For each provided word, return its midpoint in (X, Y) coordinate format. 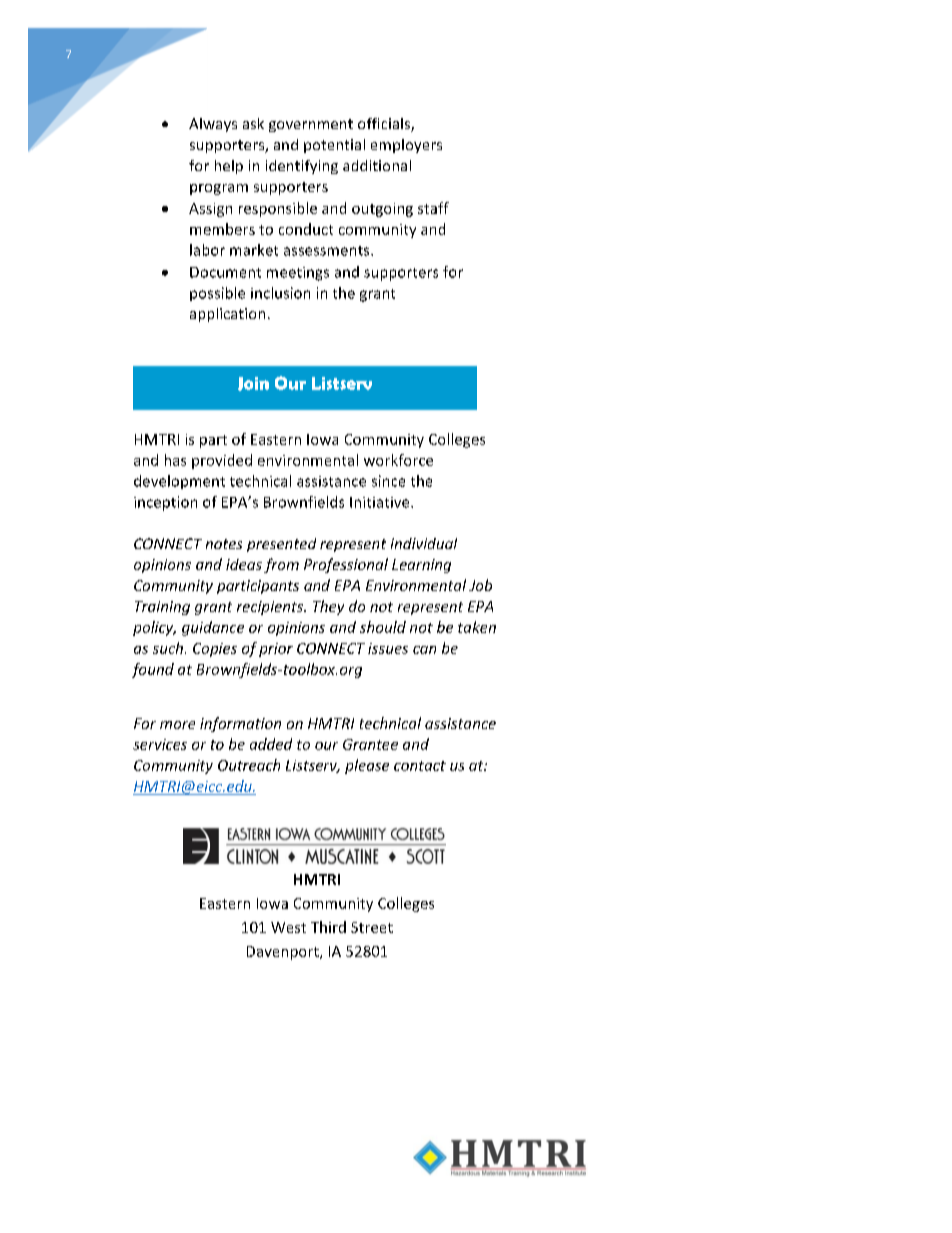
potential (334, 146)
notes (224, 544)
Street (372, 927)
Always (213, 125)
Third (328, 927)
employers (406, 146)
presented (281, 545)
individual (424, 543)
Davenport (284, 953)
